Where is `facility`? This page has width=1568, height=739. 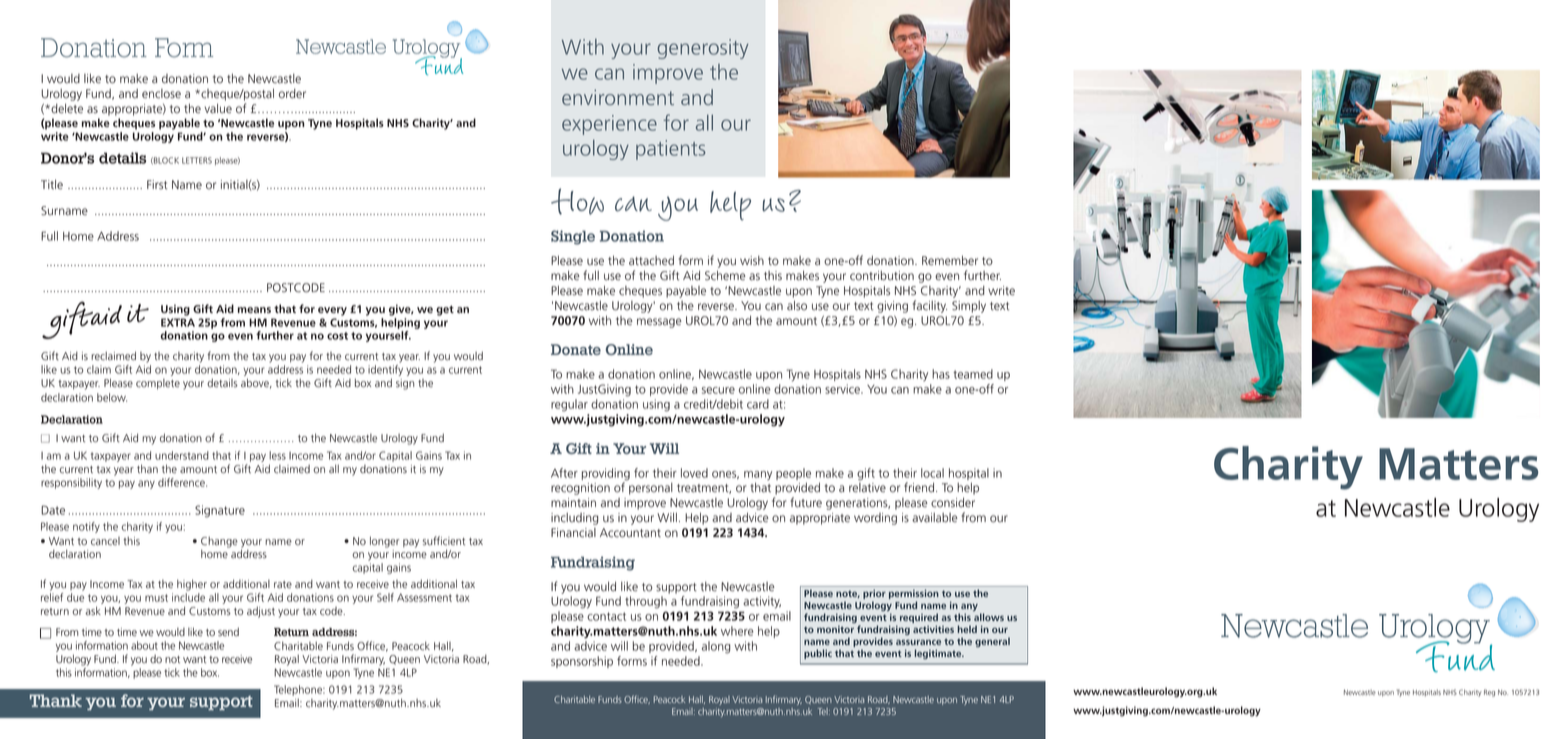 facility is located at coordinates (930, 306).
